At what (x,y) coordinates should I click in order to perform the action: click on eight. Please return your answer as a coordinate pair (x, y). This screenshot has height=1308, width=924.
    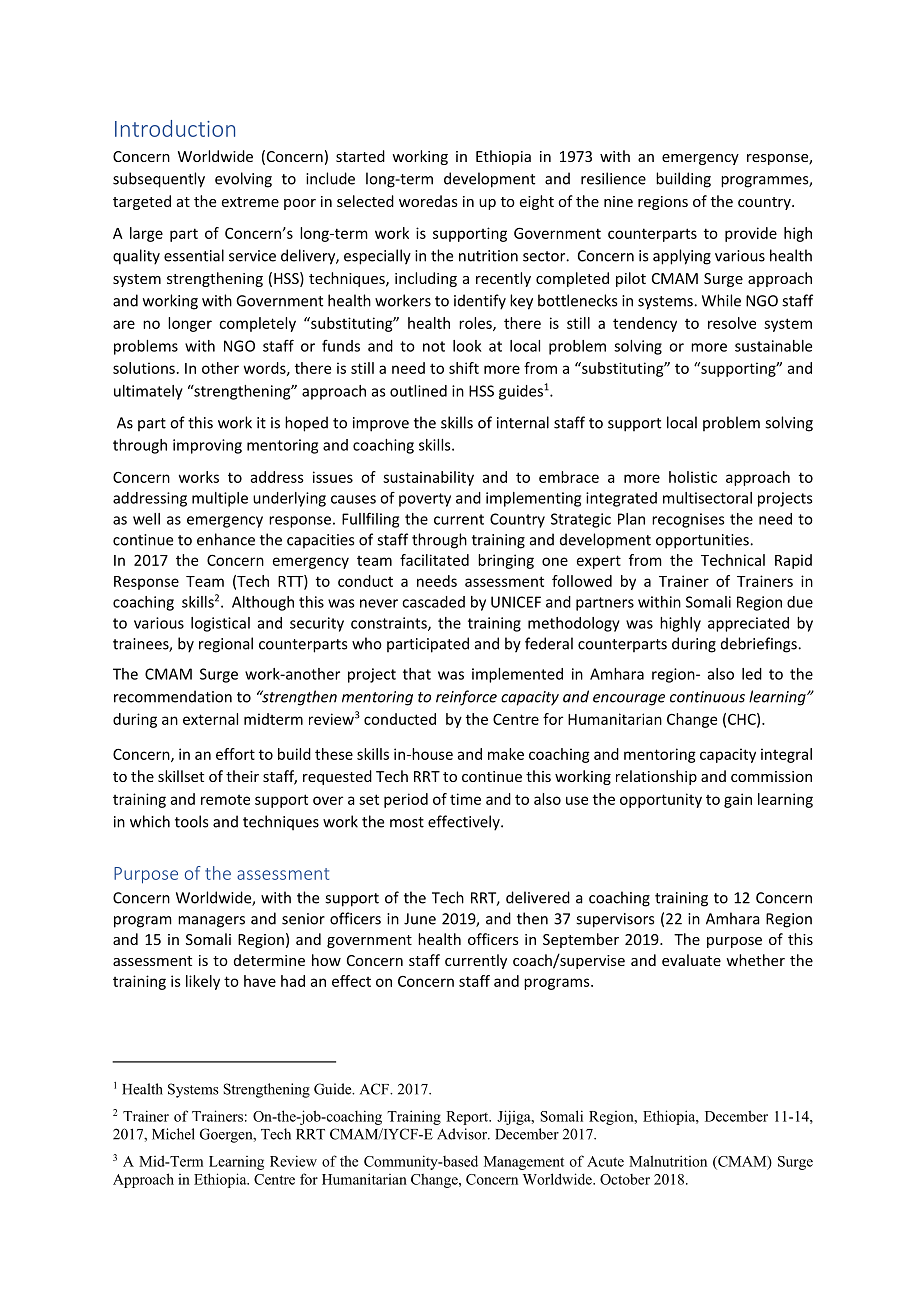
    Looking at the image, I should click on (537, 202).
